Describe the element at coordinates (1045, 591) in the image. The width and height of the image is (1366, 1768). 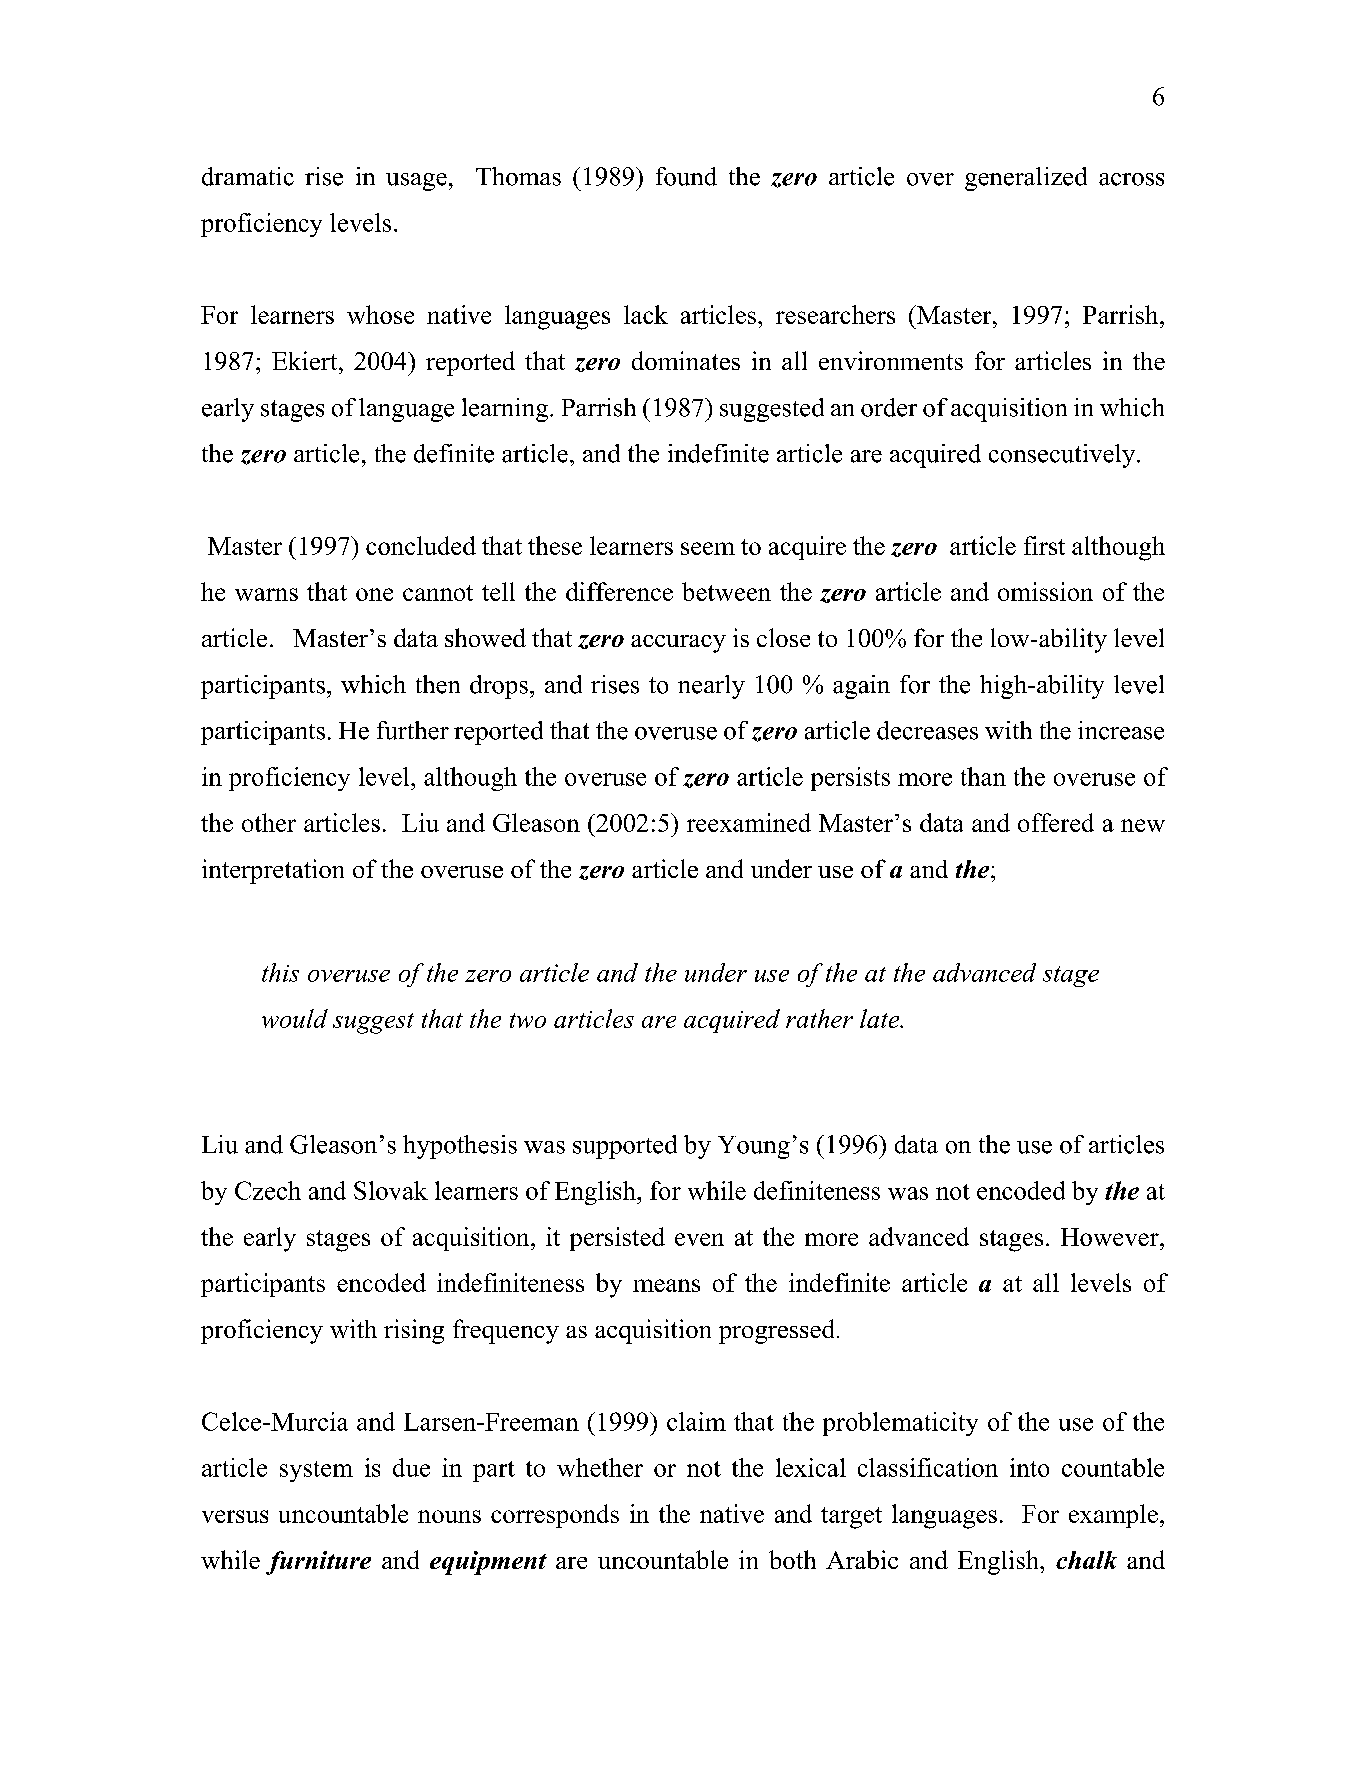
I see `omission` at that location.
